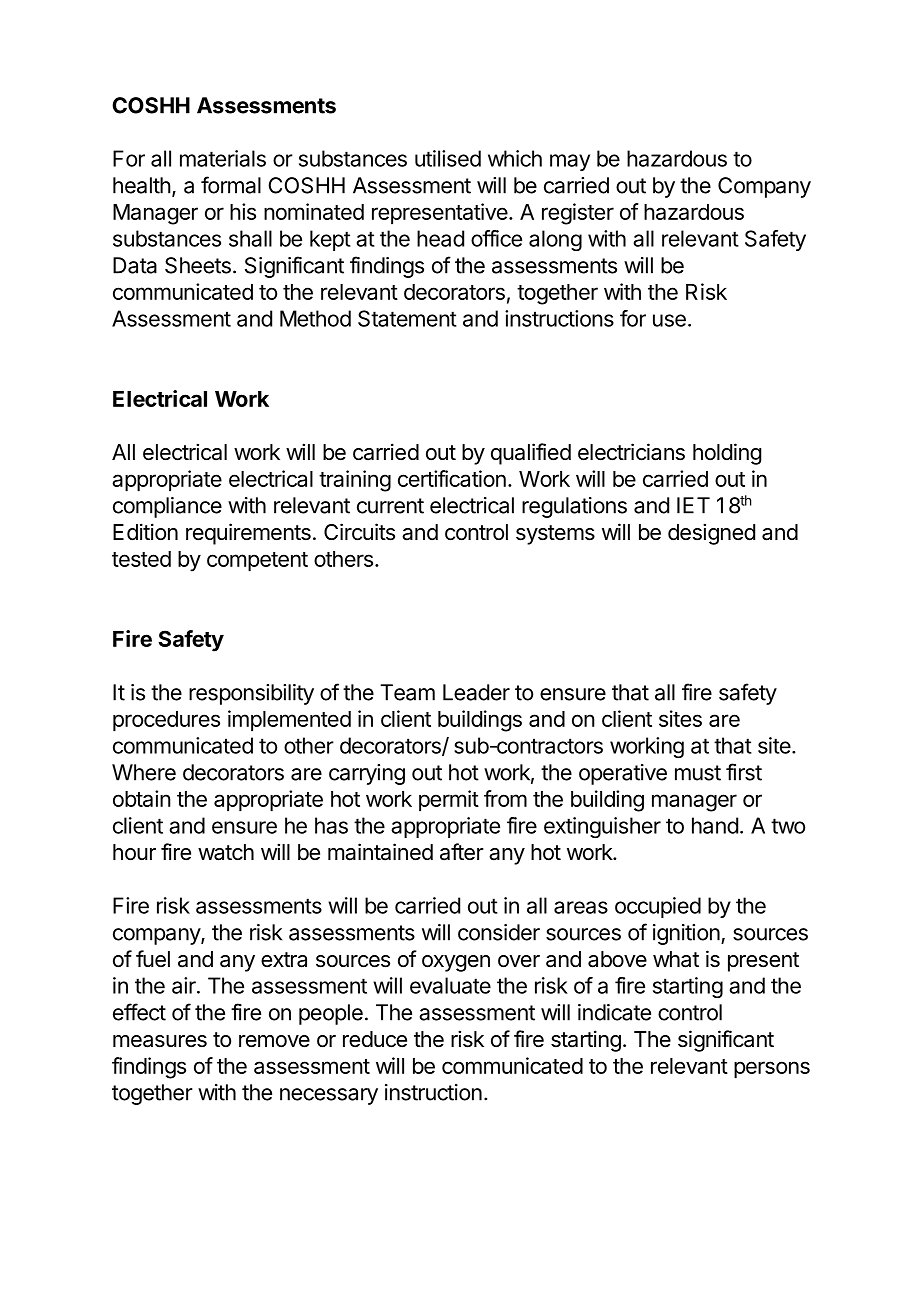 The height and width of the screenshot is (1308, 924). What do you see at coordinates (144, 772) in the screenshot?
I see `Where` at bounding box center [144, 772].
